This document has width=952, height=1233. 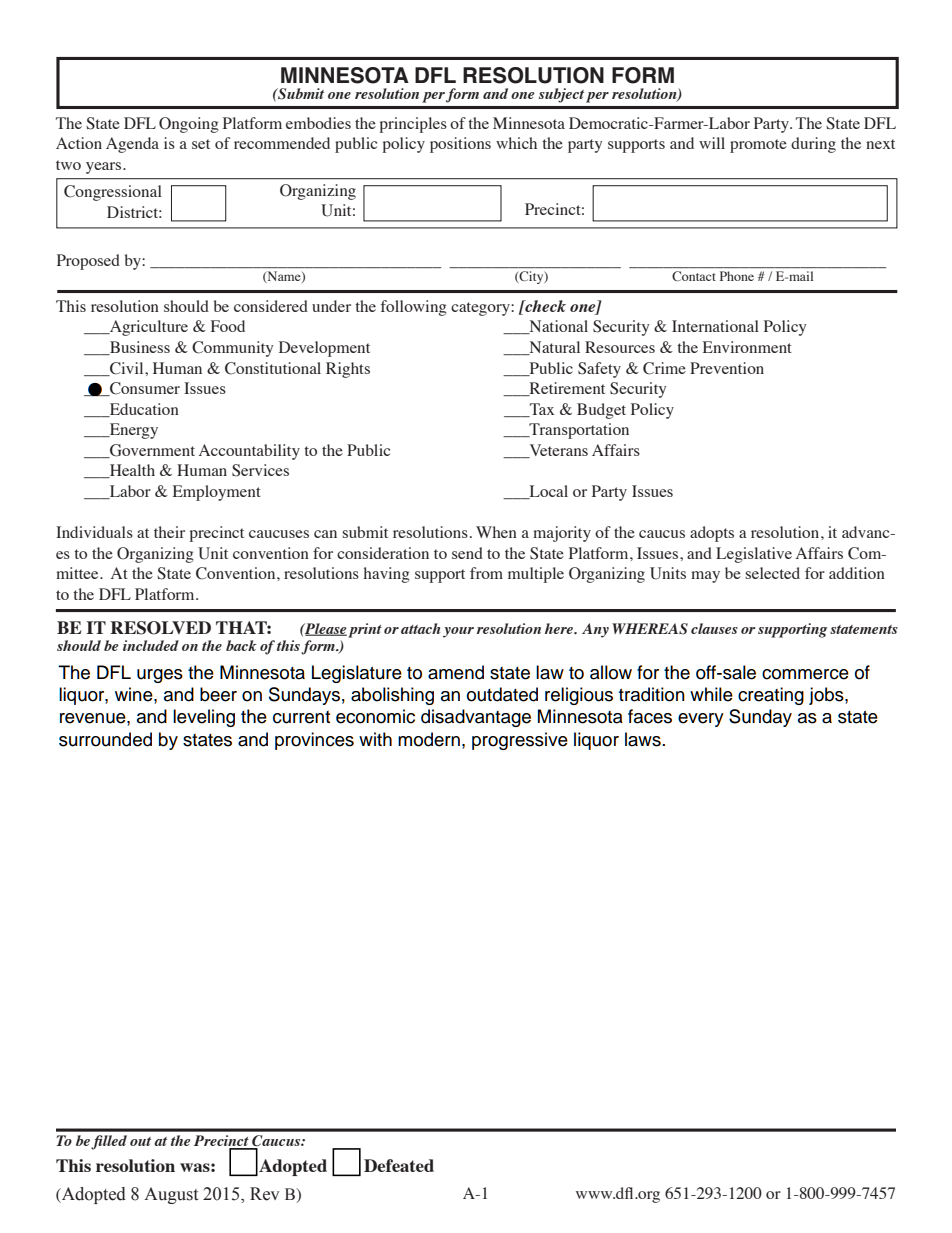 What do you see at coordinates (217, 493) in the document?
I see `Employment` at bounding box center [217, 493].
